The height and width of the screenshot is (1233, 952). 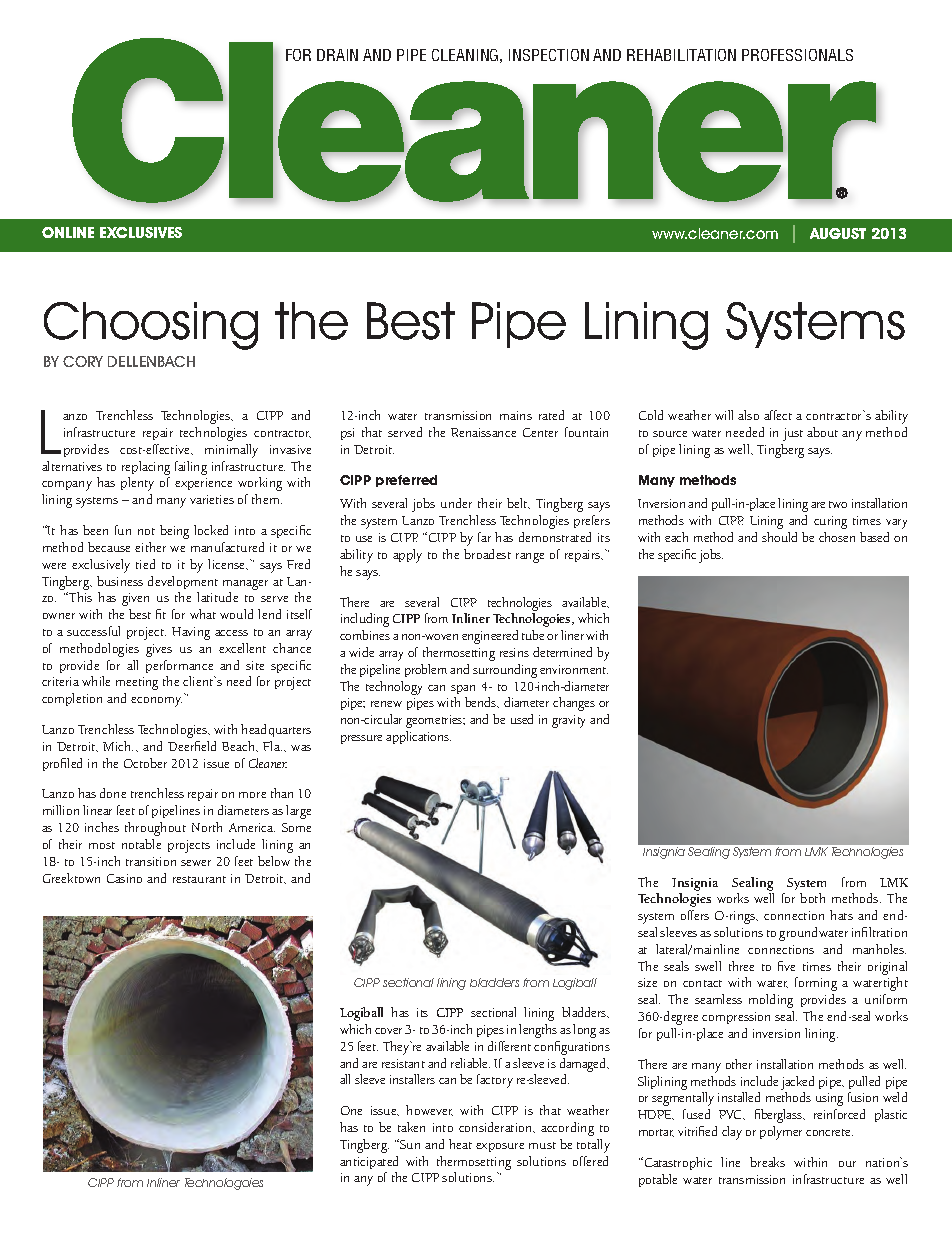 What do you see at coordinates (812, 898) in the screenshot?
I see `both` at bounding box center [812, 898].
